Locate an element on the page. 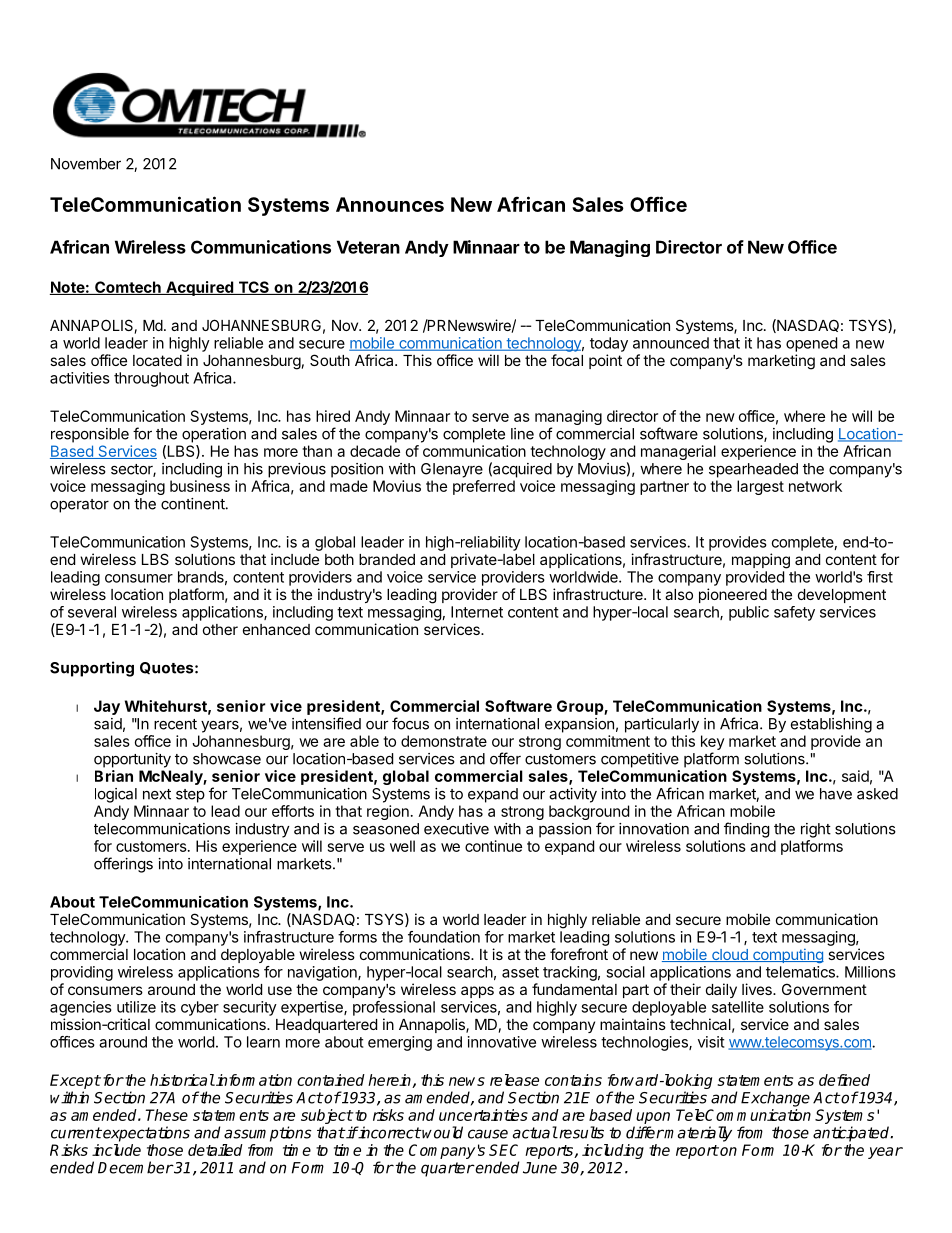 The height and width of the page is (1233, 952). expectations is located at coordinates (145, 1134).
